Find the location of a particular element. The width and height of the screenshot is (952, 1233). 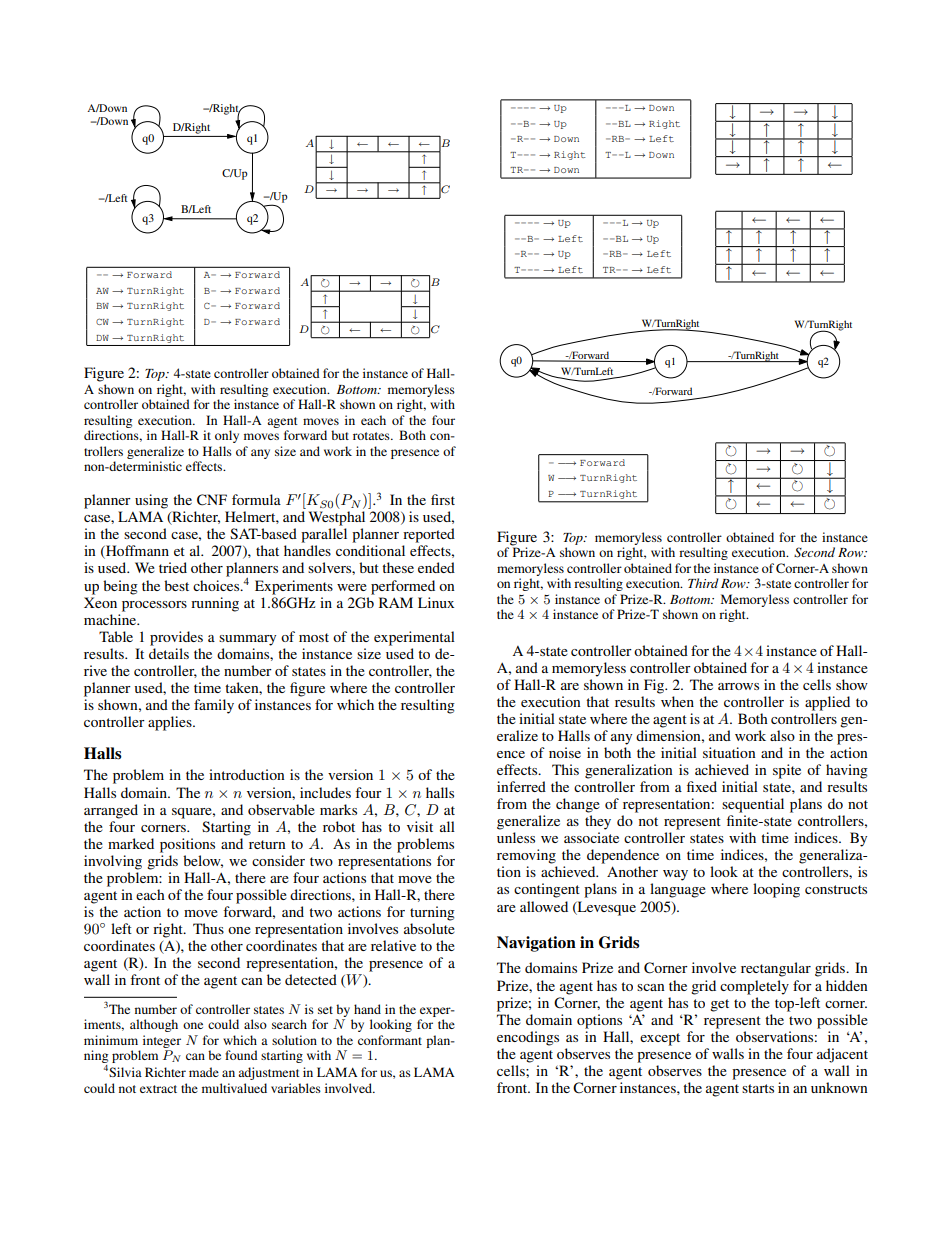

Third is located at coordinates (703, 583).
